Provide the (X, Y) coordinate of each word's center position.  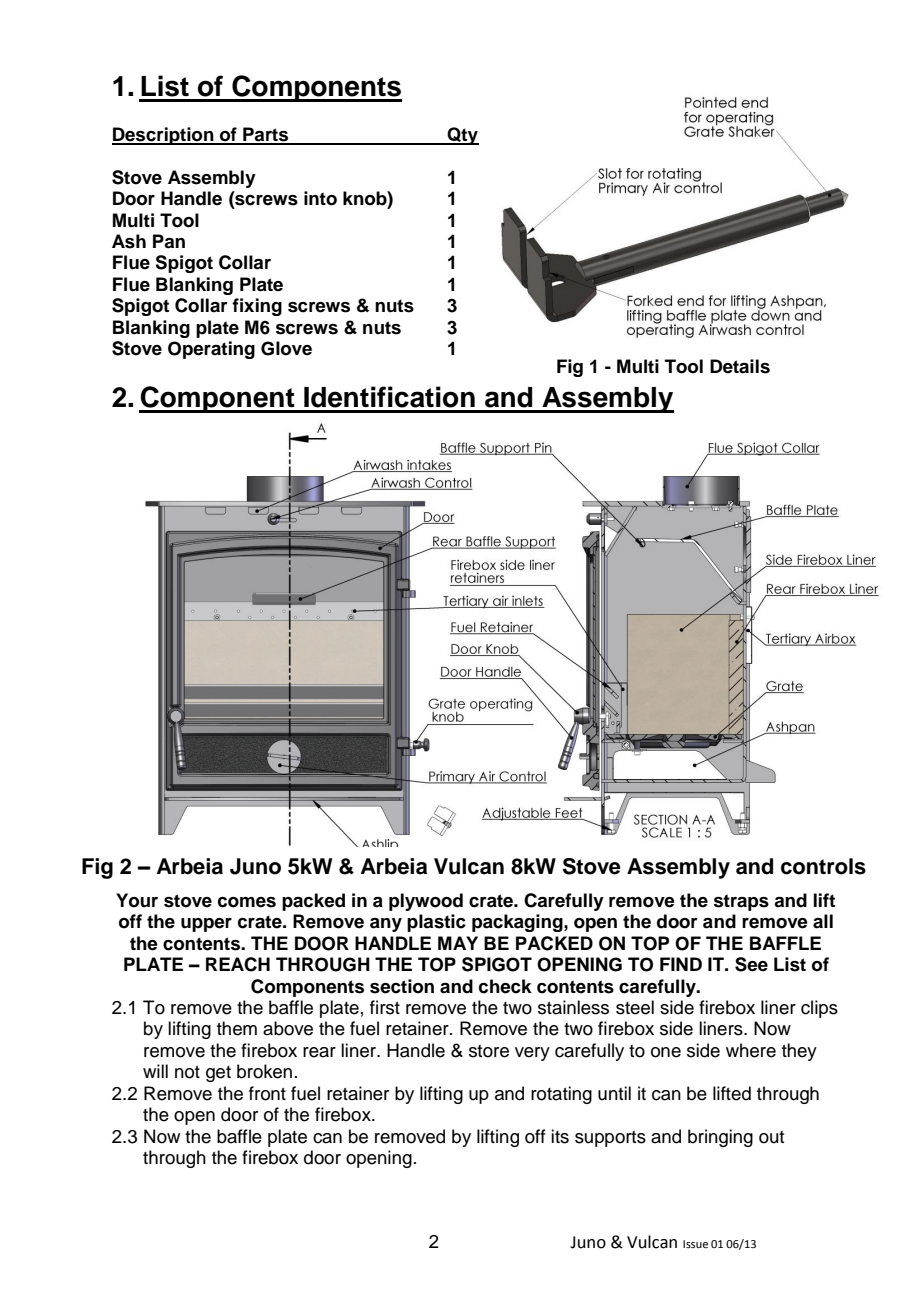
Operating (211, 350)
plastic (436, 923)
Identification (389, 397)
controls (823, 866)
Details (740, 366)
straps (741, 902)
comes (247, 902)
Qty (462, 136)
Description (164, 136)
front (267, 1093)
